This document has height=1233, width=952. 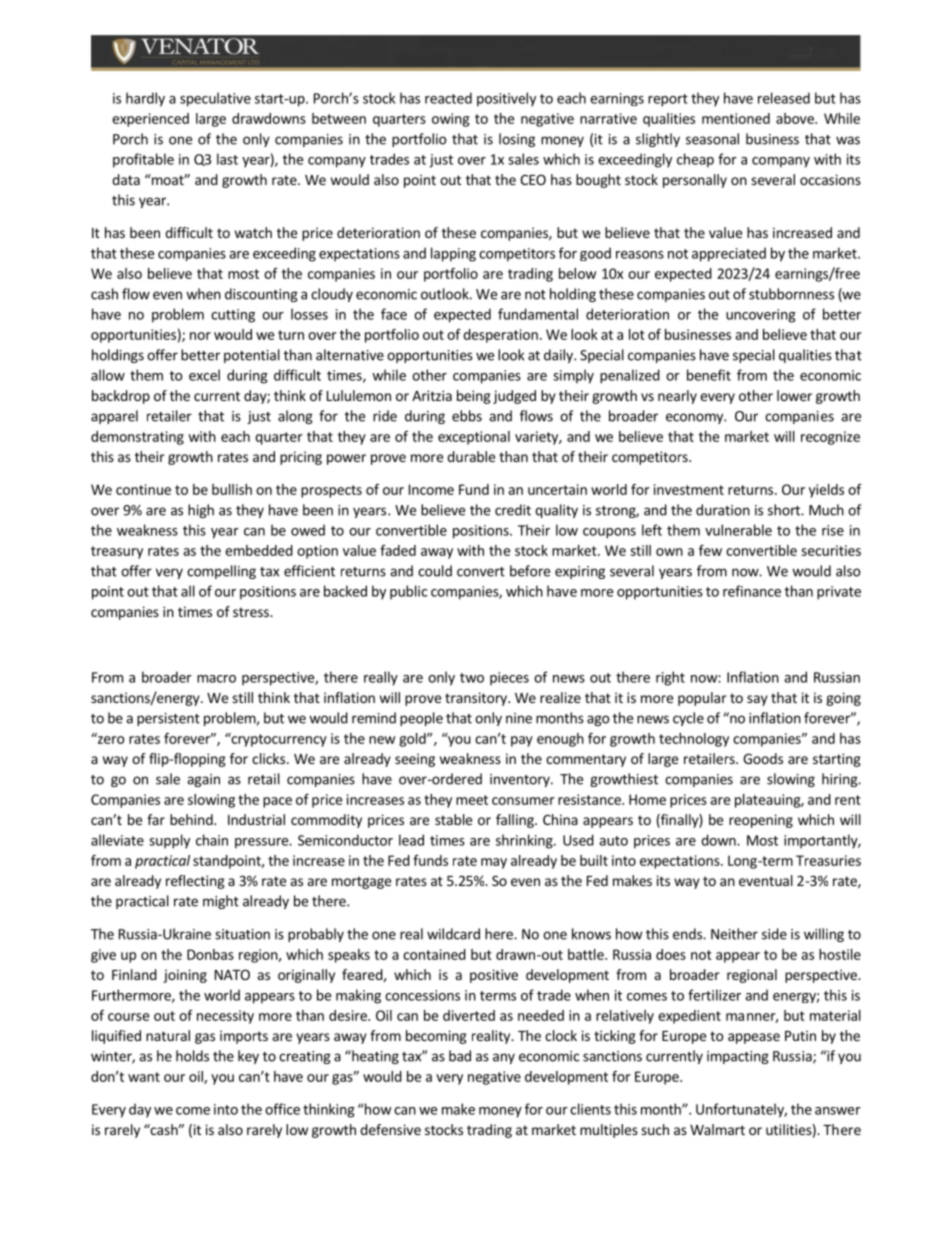 What do you see at coordinates (752, 591) in the document?
I see `refinance` at bounding box center [752, 591].
